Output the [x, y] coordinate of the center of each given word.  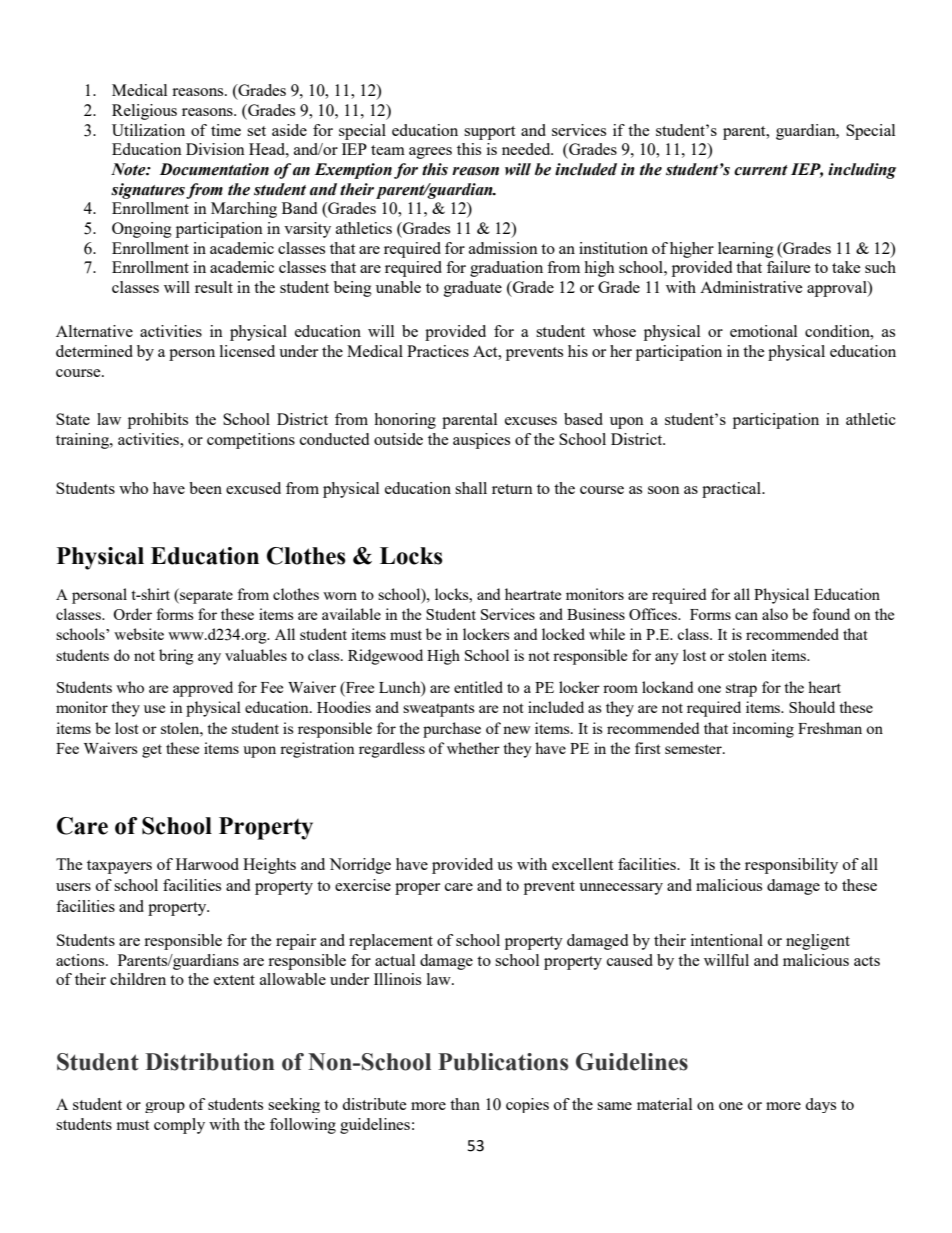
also [775, 614]
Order [132, 614]
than [465, 1104]
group [165, 1107]
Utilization [148, 130]
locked [563, 634]
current [761, 170]
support [489, 133]
